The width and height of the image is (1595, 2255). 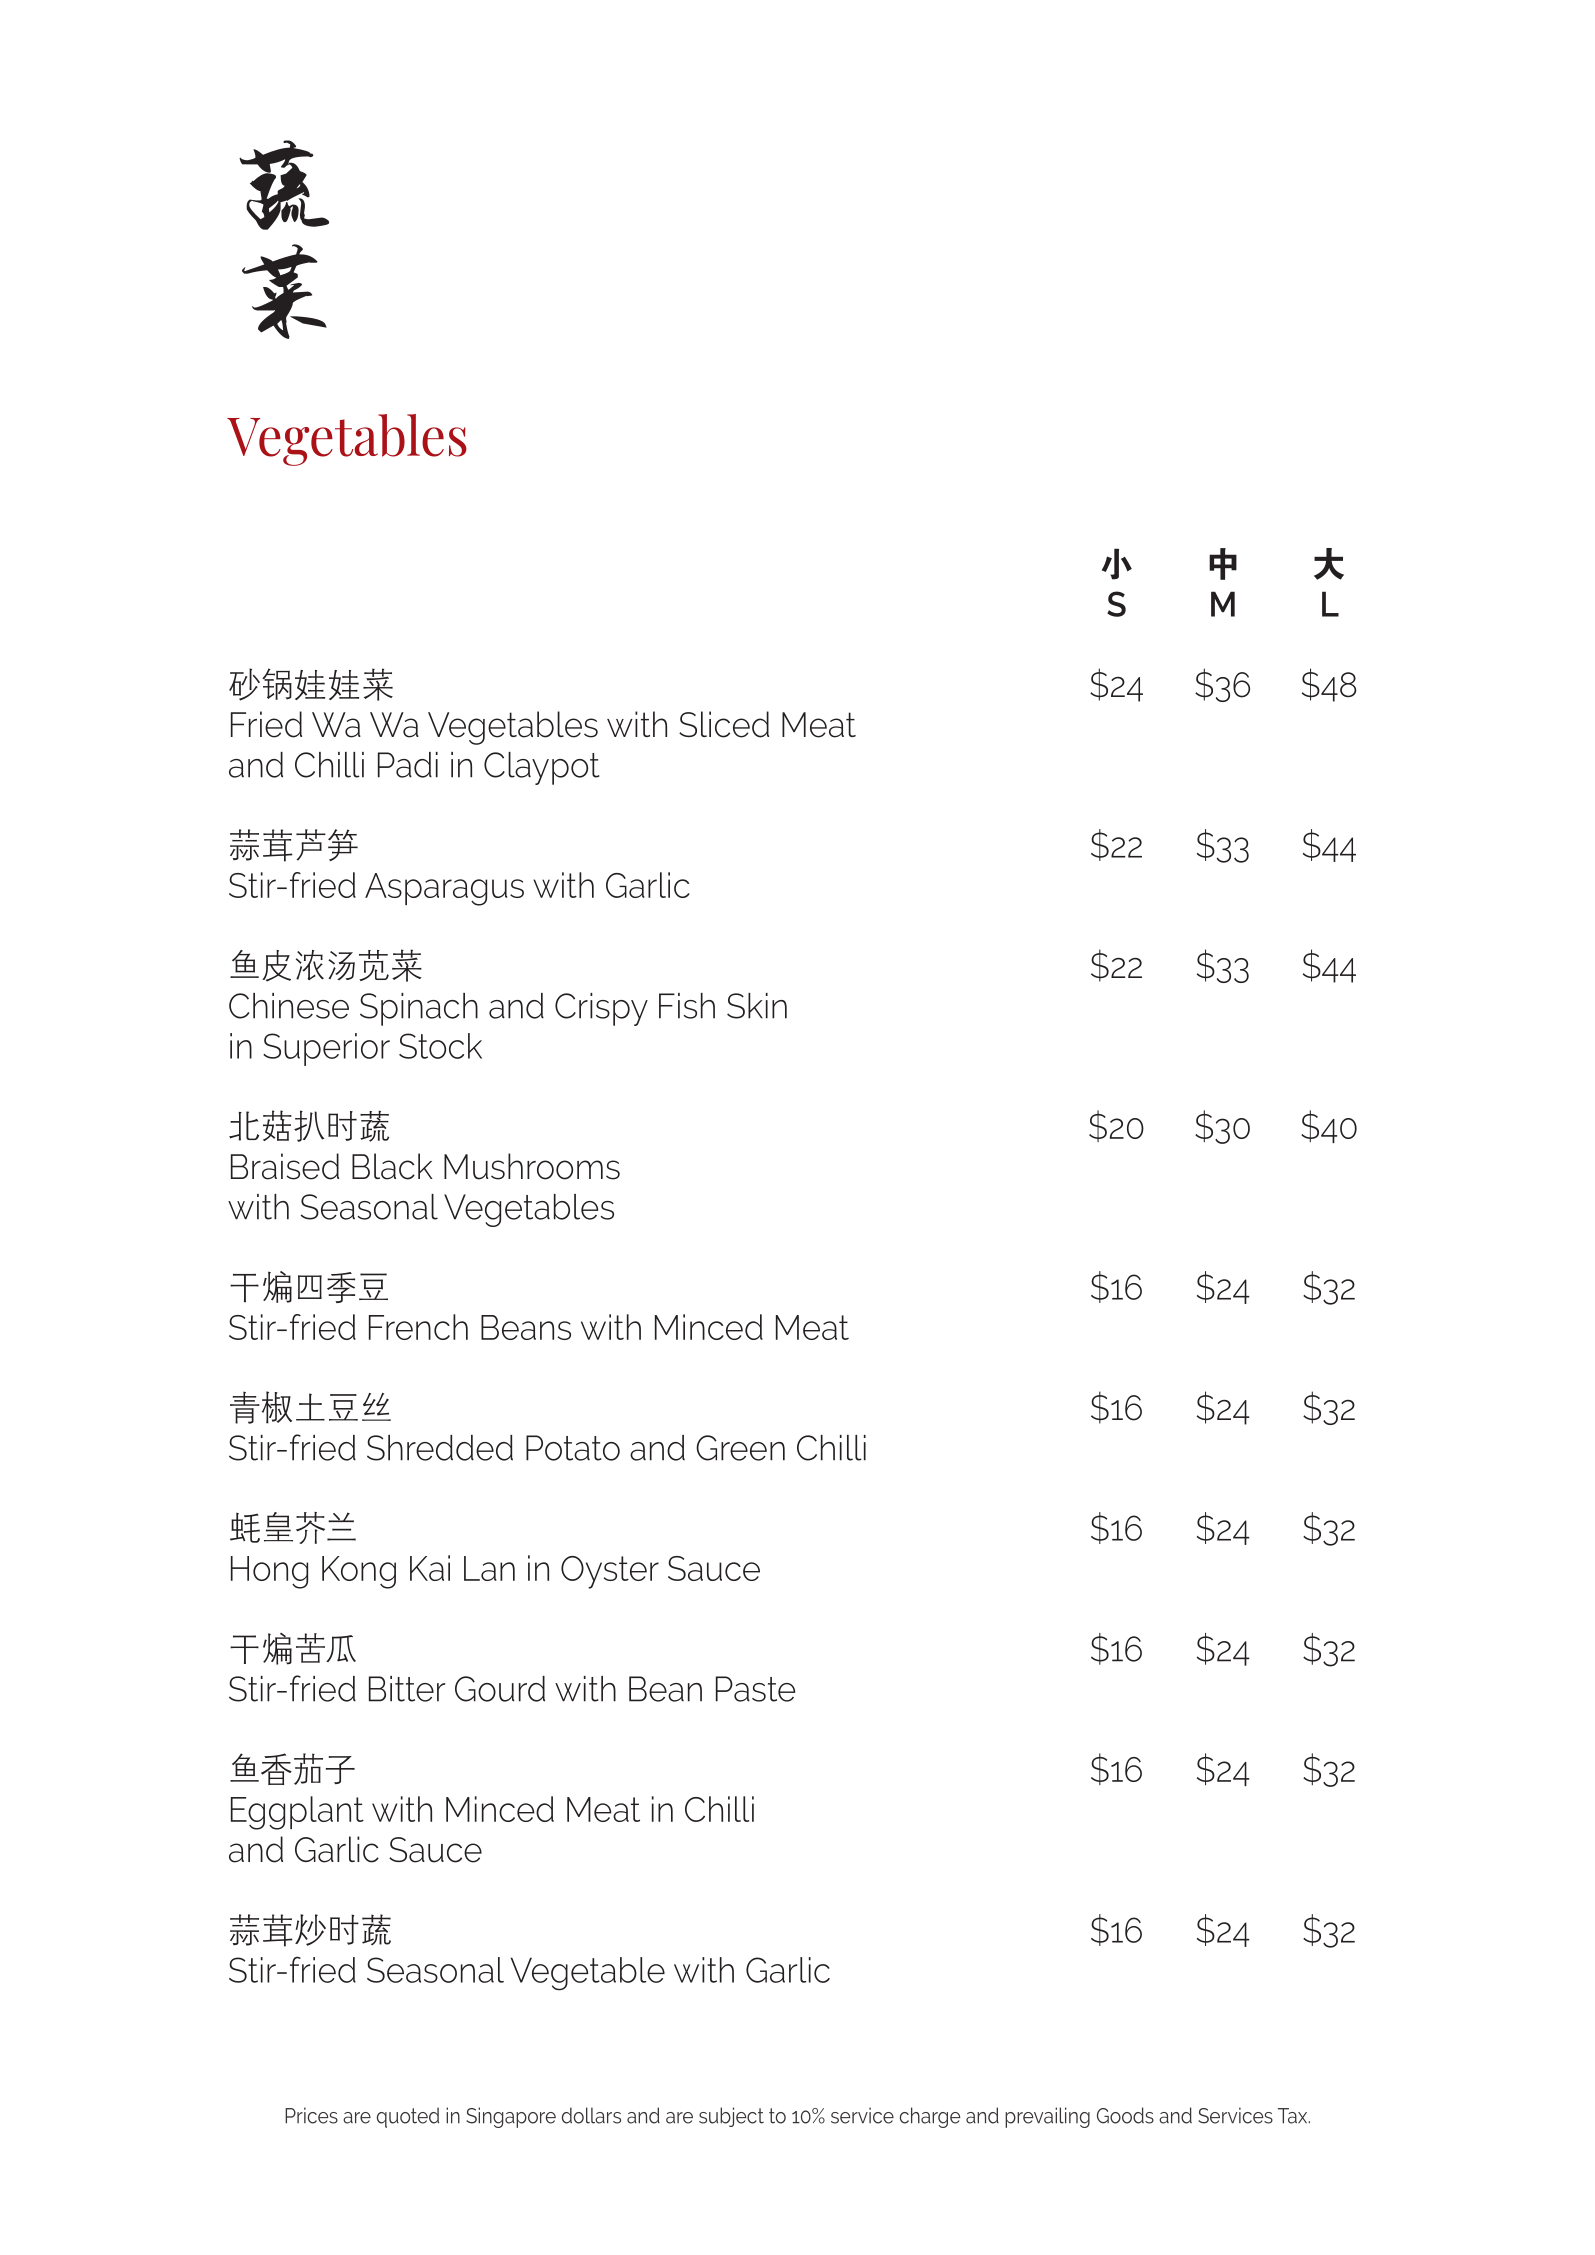 What do you see at coordinates (724, 724) in the image?
I see `Sliced` at bounding box center [724, 724].
